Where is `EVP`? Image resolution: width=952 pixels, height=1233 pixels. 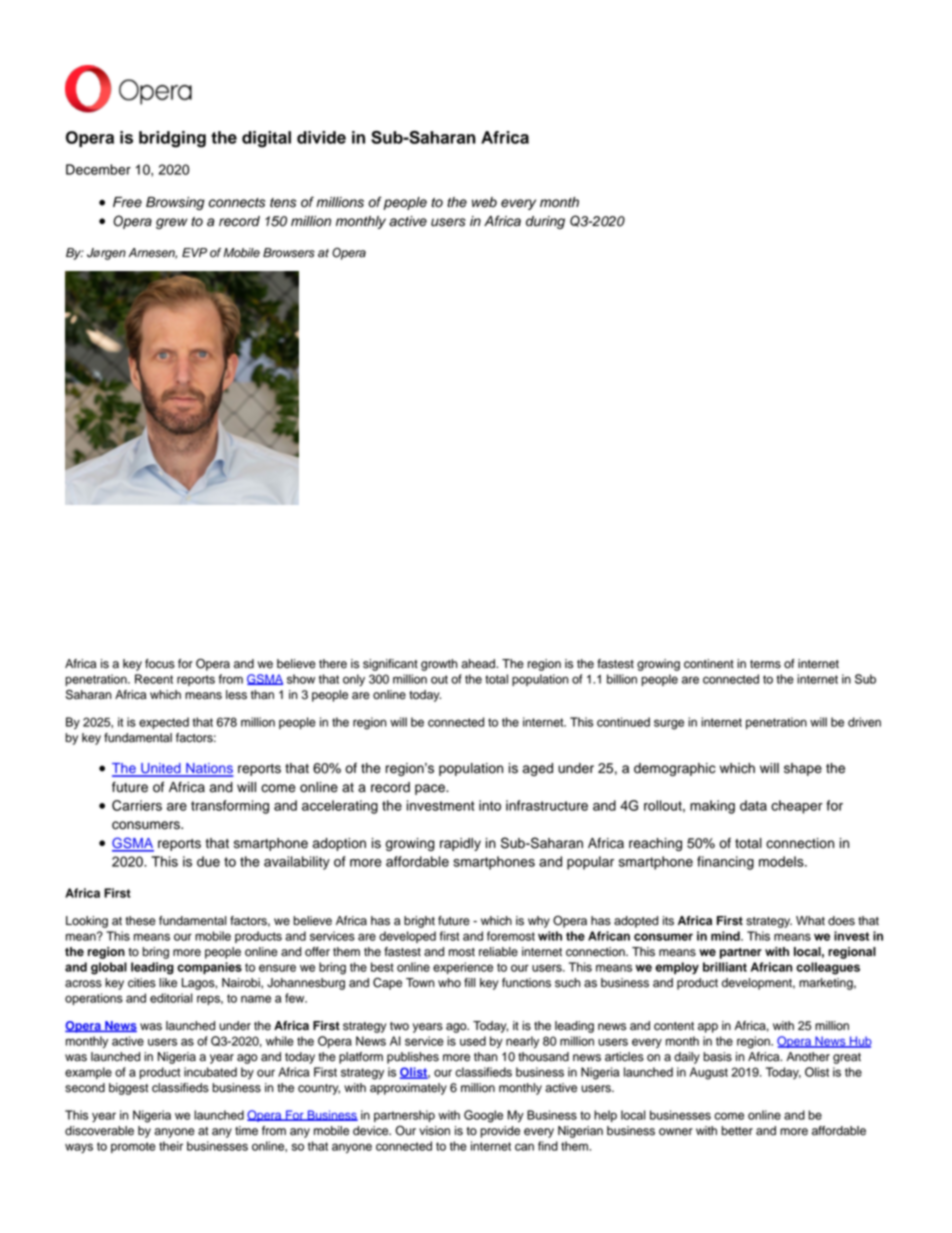
EVP is located at coordinates (194, 252).
